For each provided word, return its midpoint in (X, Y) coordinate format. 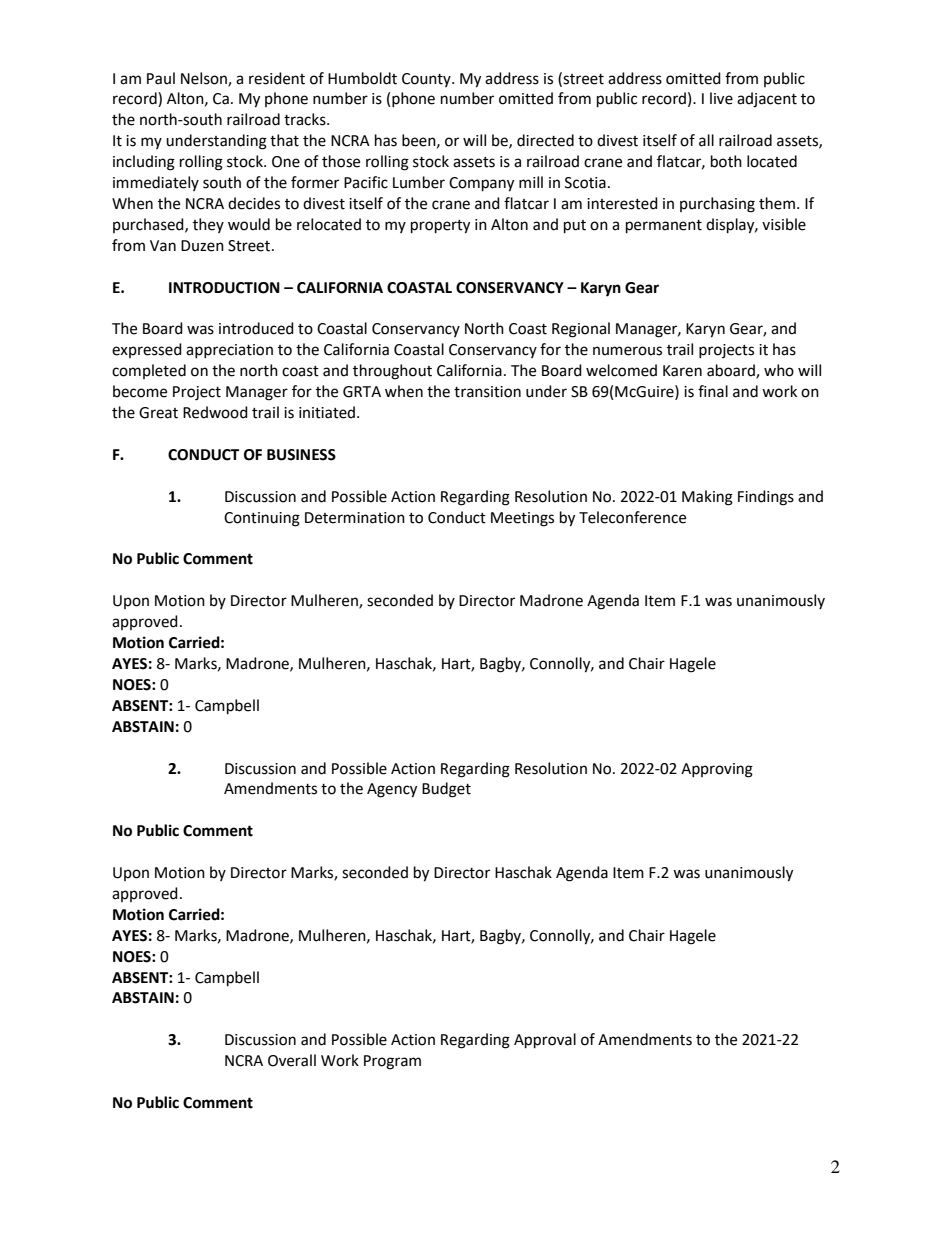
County (427, 80)
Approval (545, 1041)
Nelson (205, 79)
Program (392, 1062)
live (721, 98)
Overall (292, 1060)
